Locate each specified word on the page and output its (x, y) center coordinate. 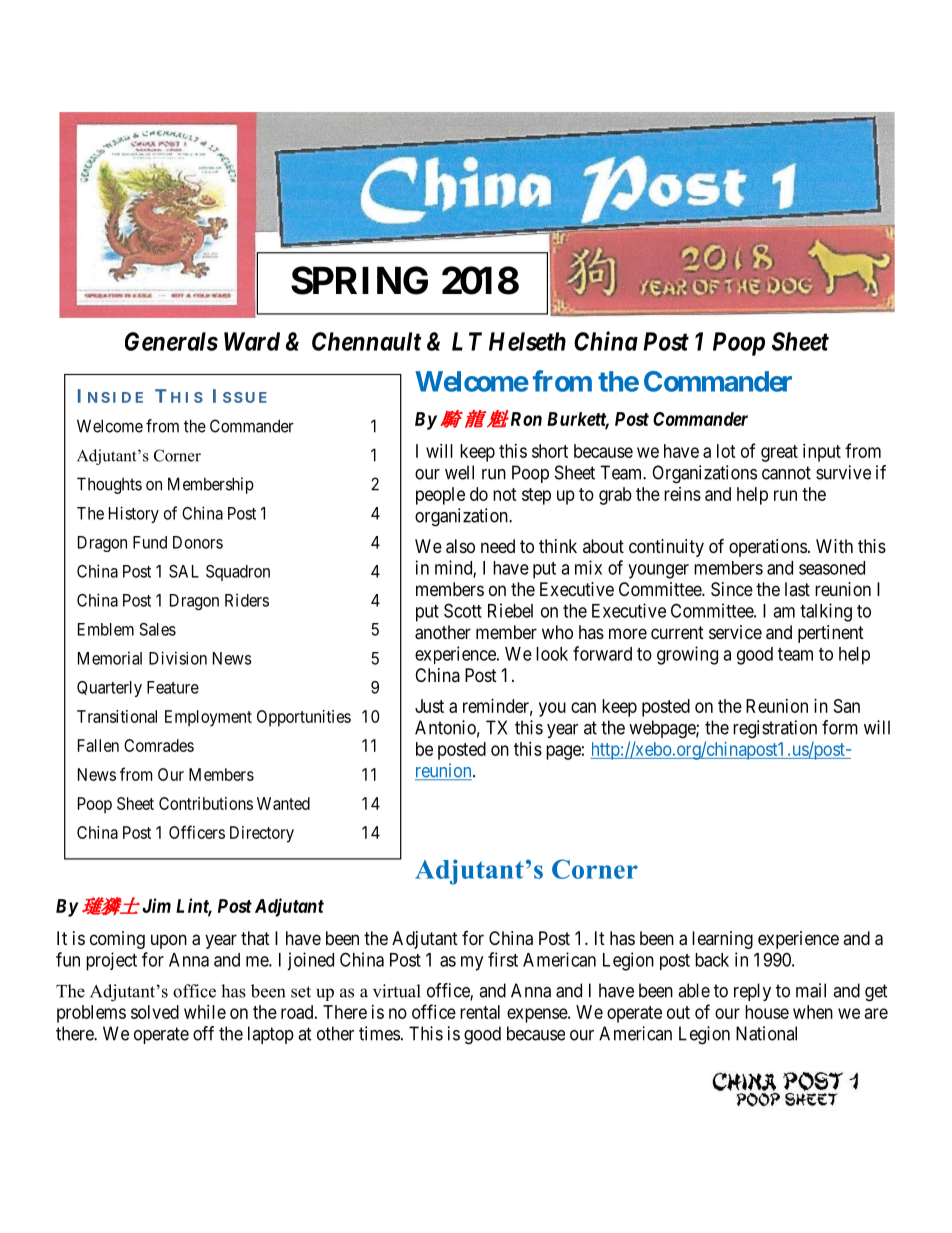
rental (480, 1012)
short (550, 451)
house (767, 1012)
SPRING (359, 280)
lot (726, 451)
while (205, 1012)
